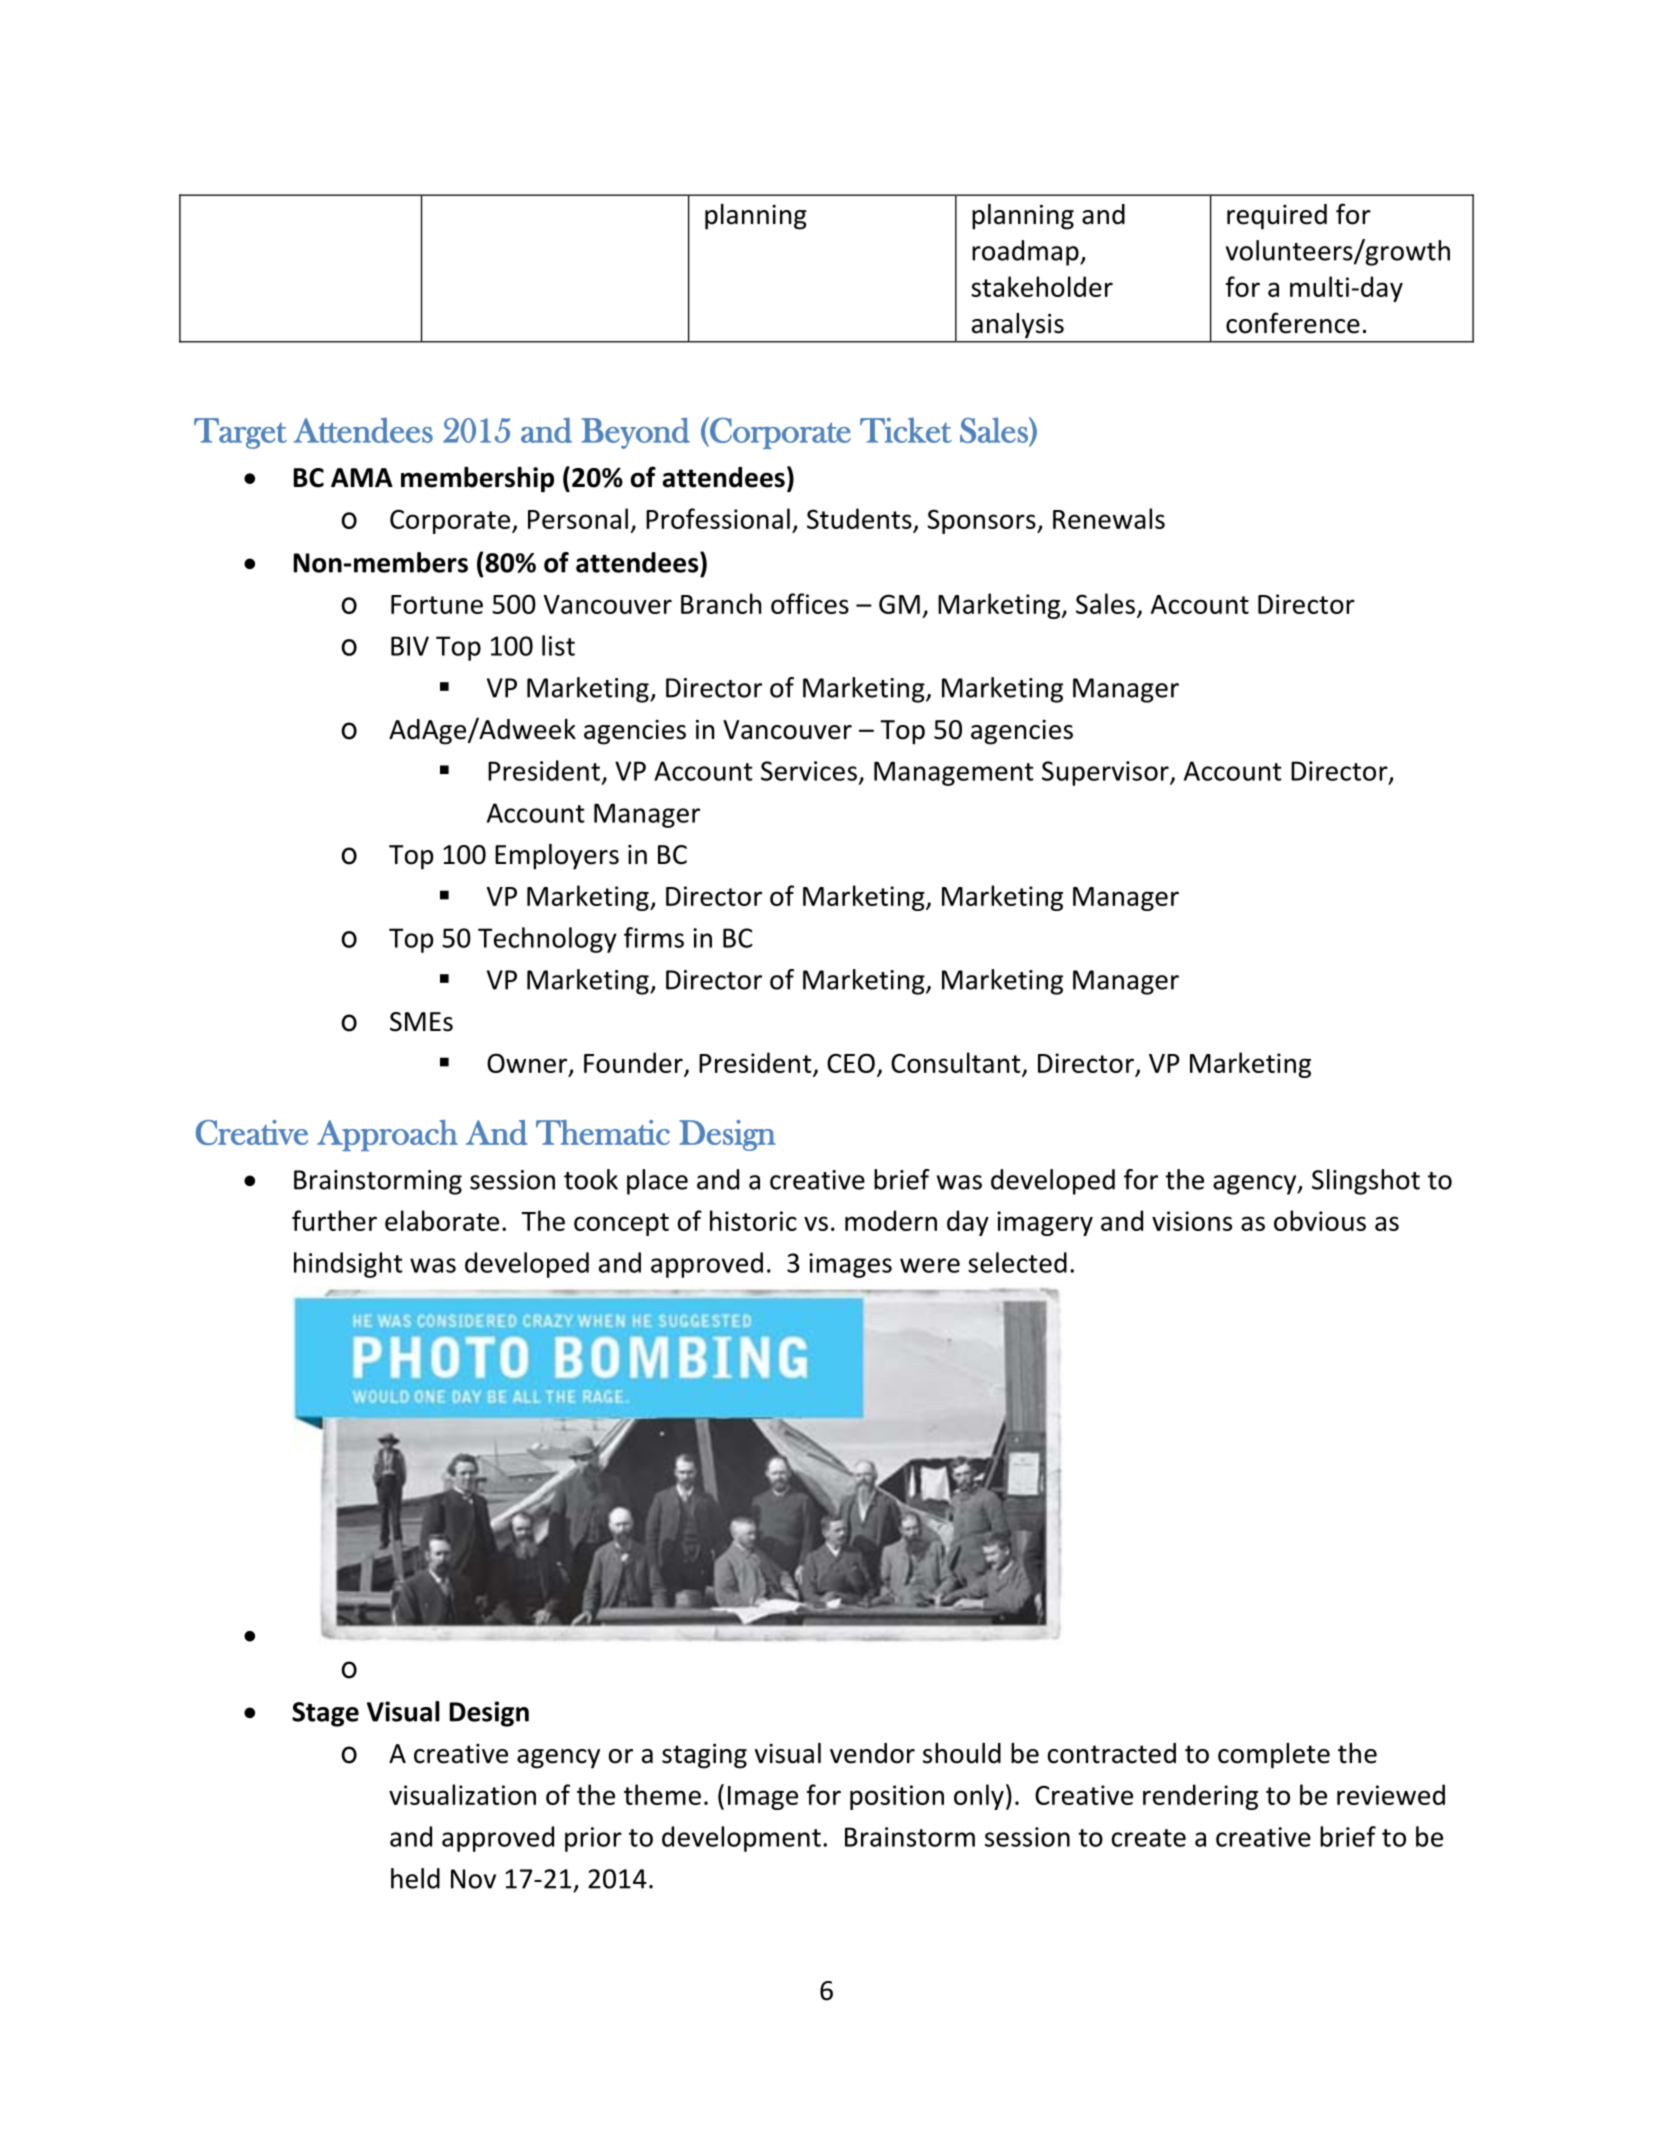 The image size is (1653, 2140). I want to click on required, so click(1277, 217).
